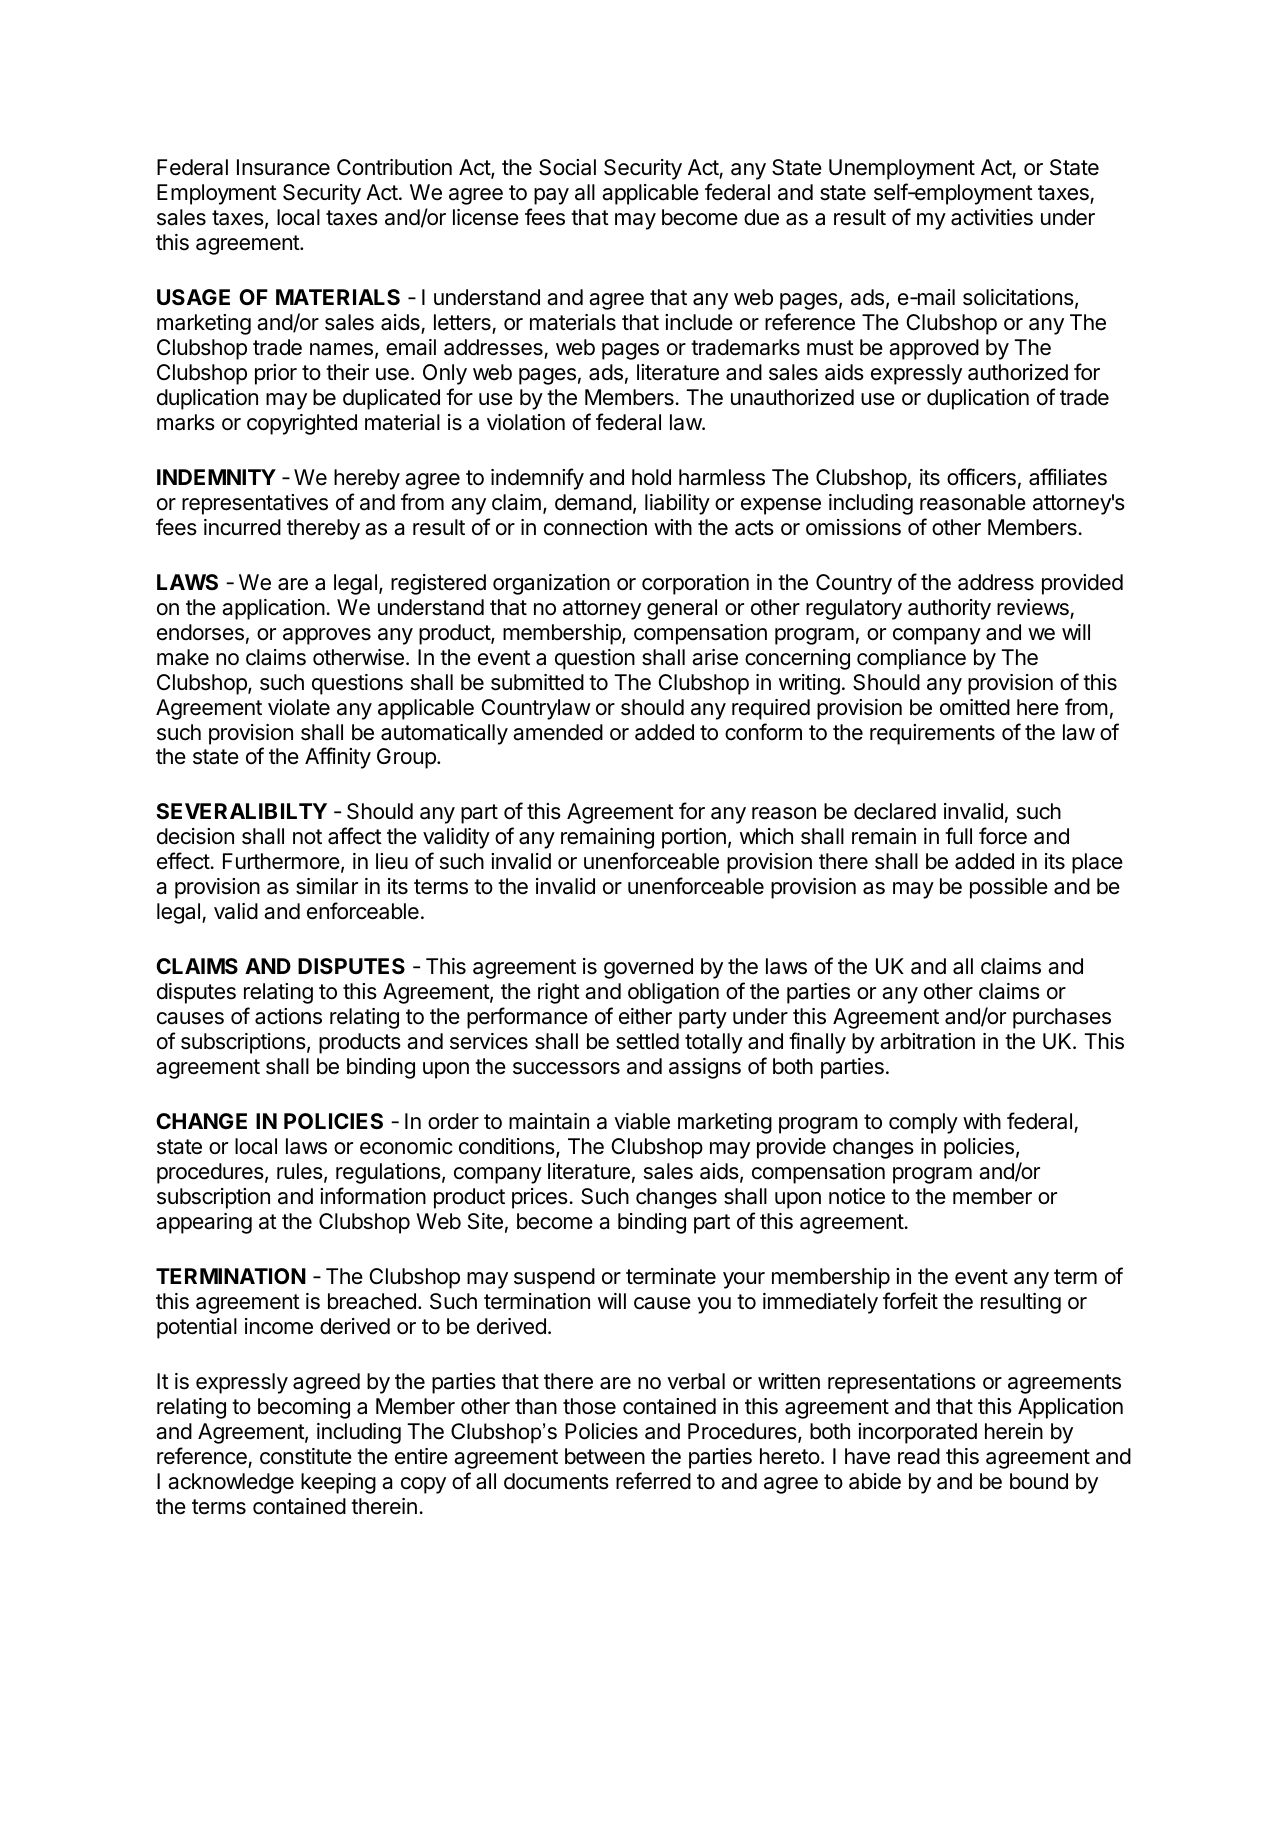 This page has width=1288, height=1823. Describe the element at coordinates (919, 1456) in the page. I see `read` at that location.
